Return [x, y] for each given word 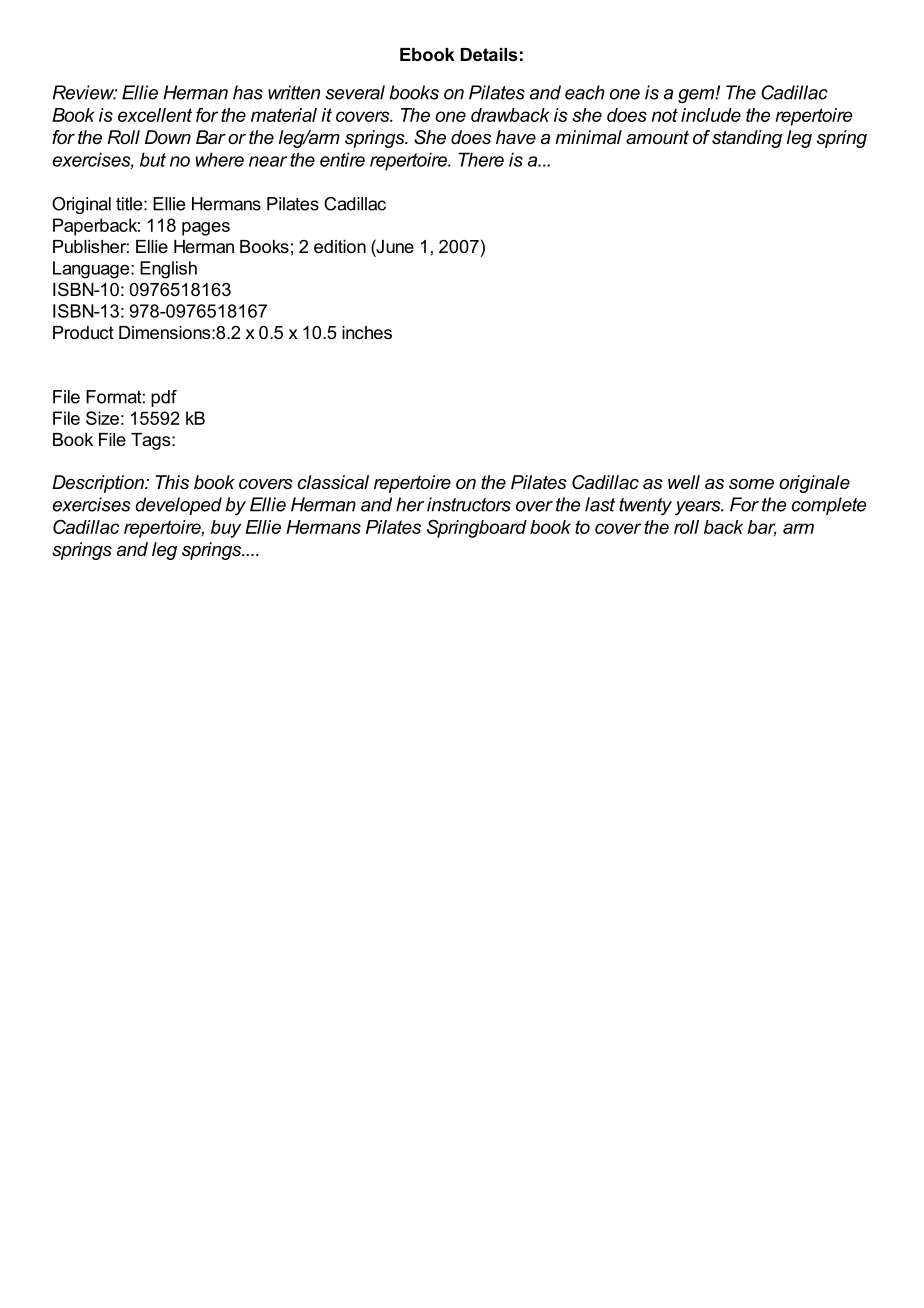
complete [829, 506]
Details [489, 54]
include [711, 115]
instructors [469, 504]
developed [178, 506]
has [248, 92]
